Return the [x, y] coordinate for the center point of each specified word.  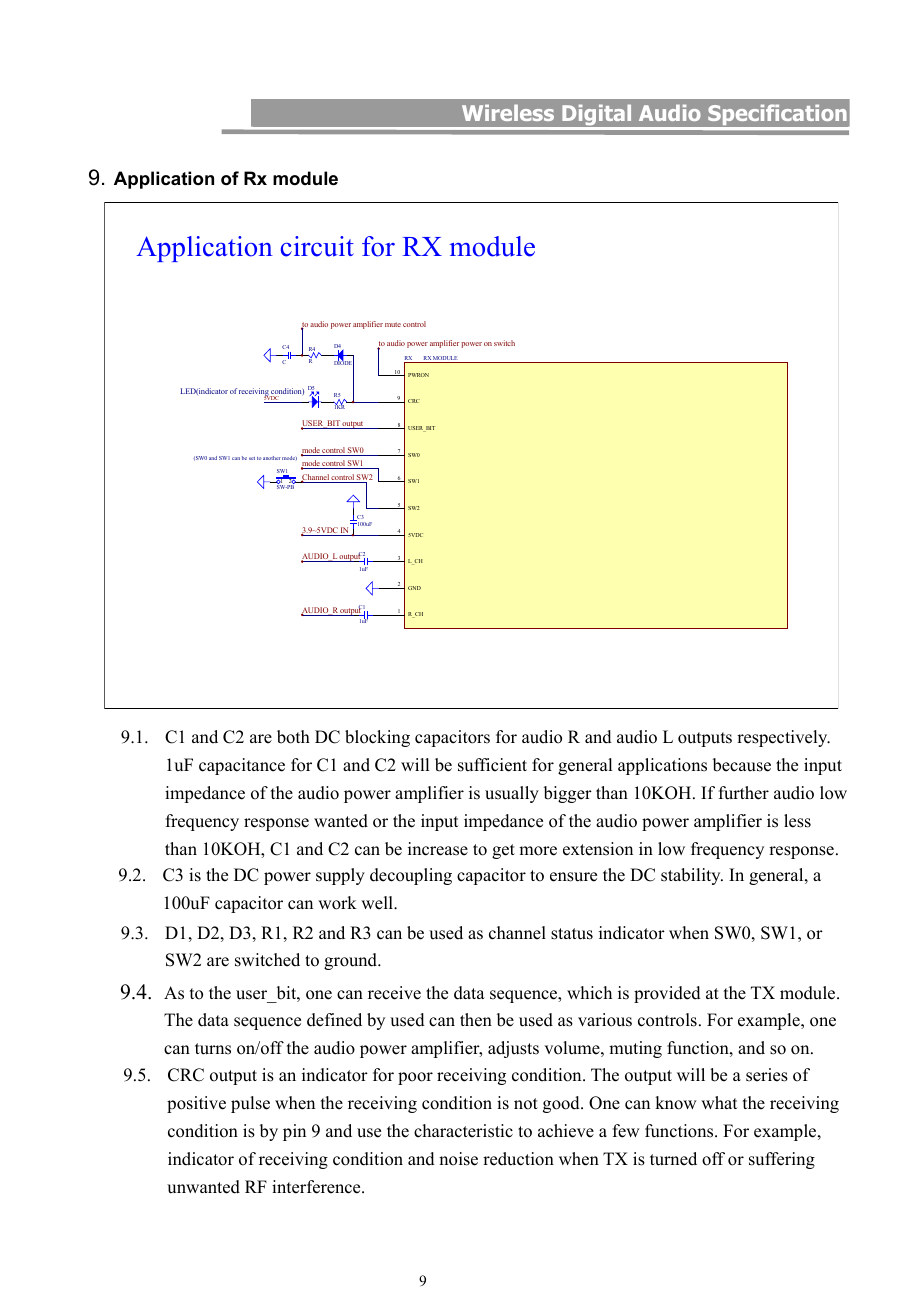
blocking [377, 738]
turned [673, 1159]
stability [692, 876]
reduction [518, 1159]
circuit [317, 246]
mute [393, 324]
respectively [783, 738]
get [503, 851]
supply [340, 876]
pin [294, 1132]
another [272, 458]
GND [414, 588]
